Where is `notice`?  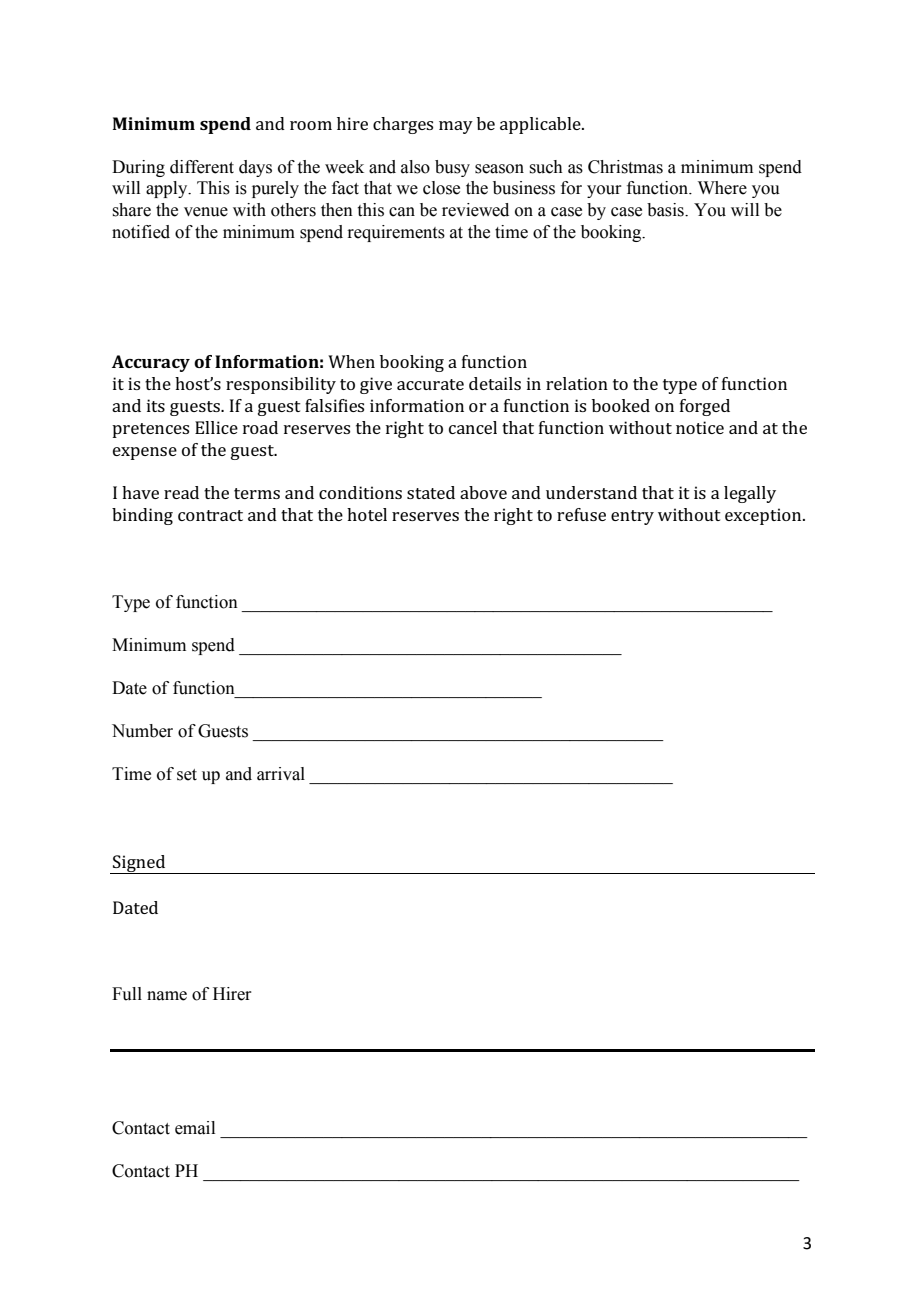 notice is located at coordinates (700, 427).
